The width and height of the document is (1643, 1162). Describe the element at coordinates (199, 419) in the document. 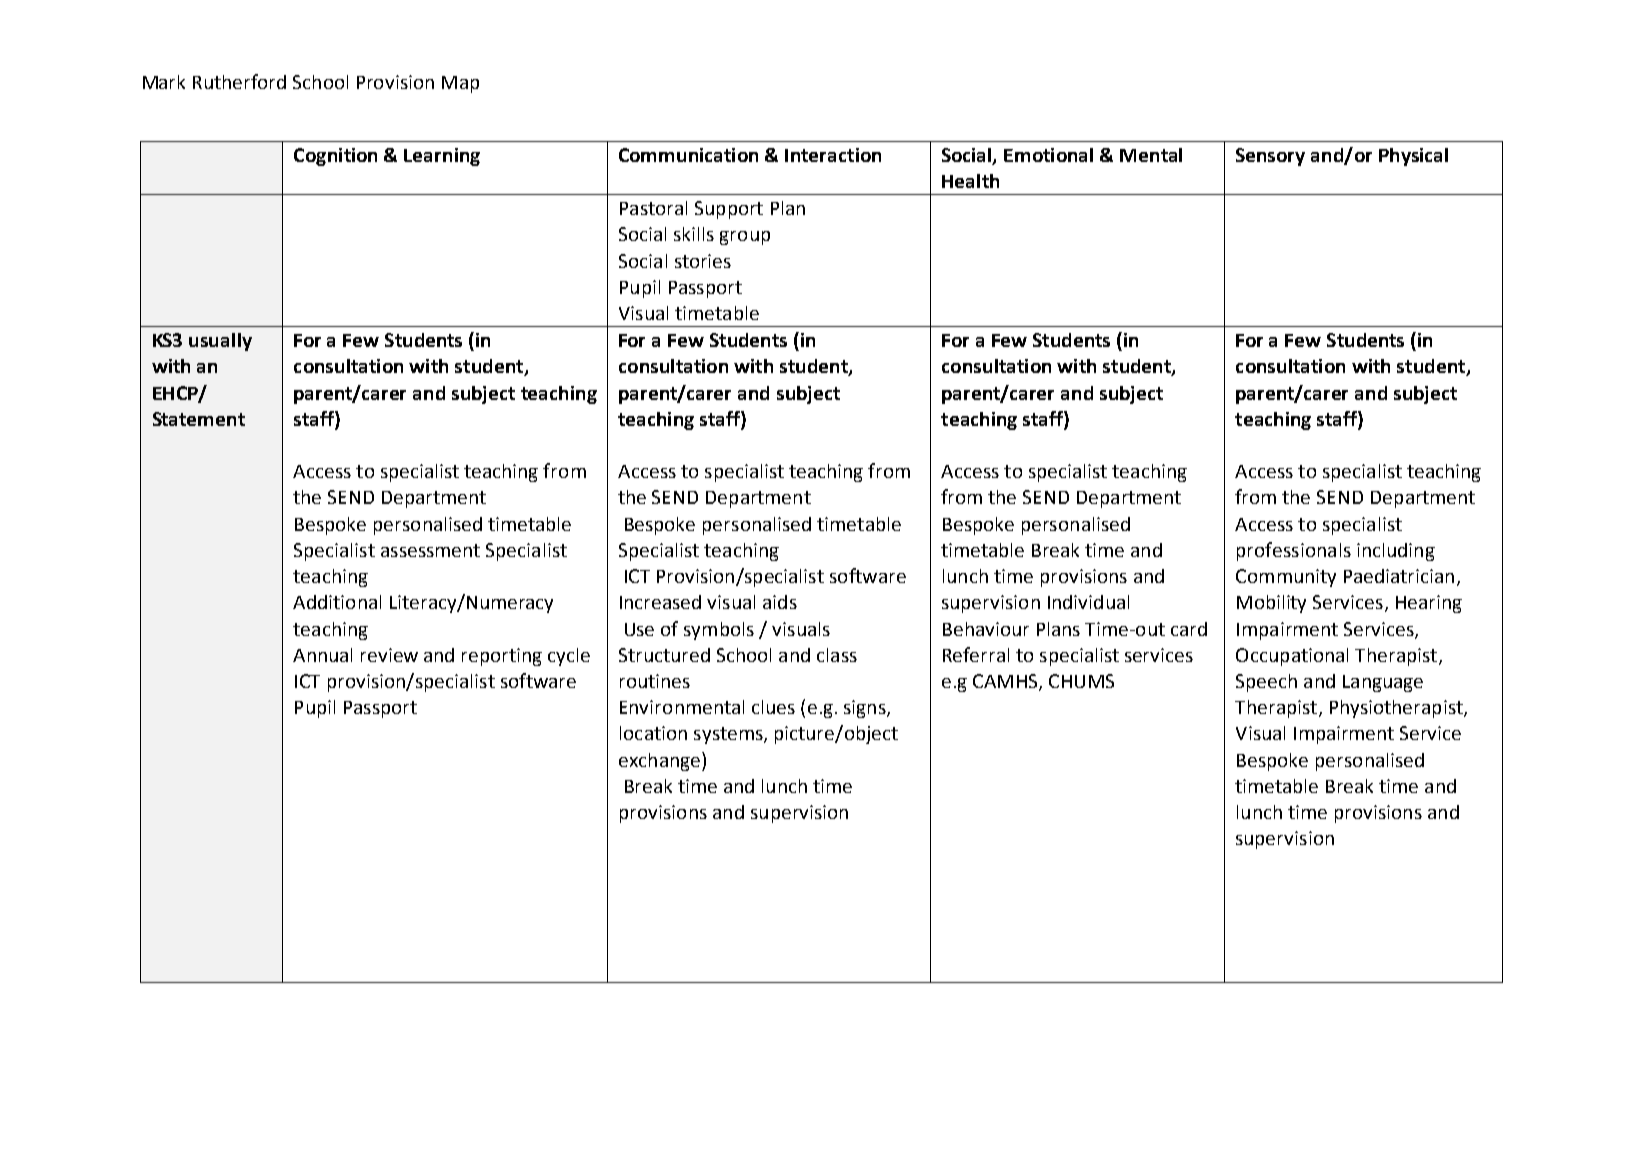

I see `Statement` at that location.
